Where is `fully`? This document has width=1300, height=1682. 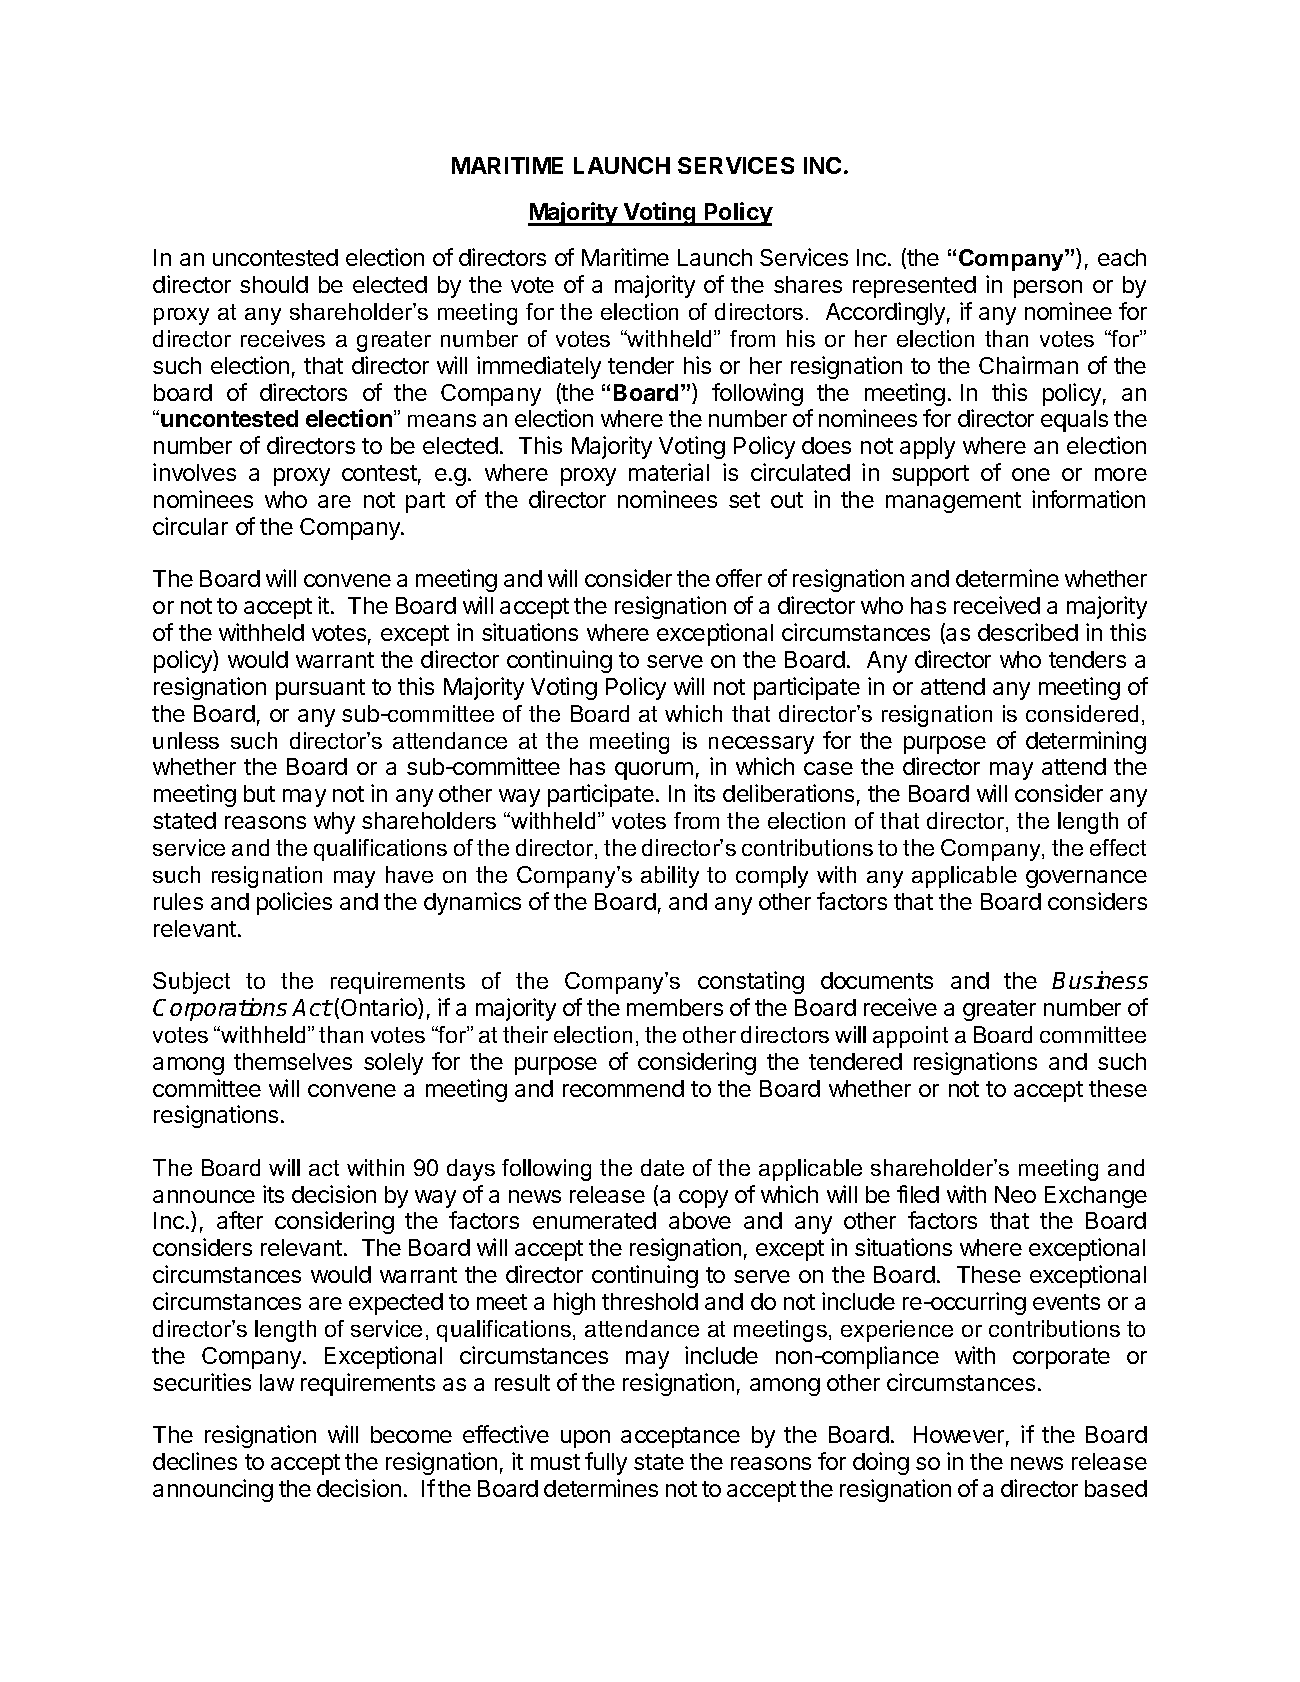
fully is located at coordinates (606, 1463).
